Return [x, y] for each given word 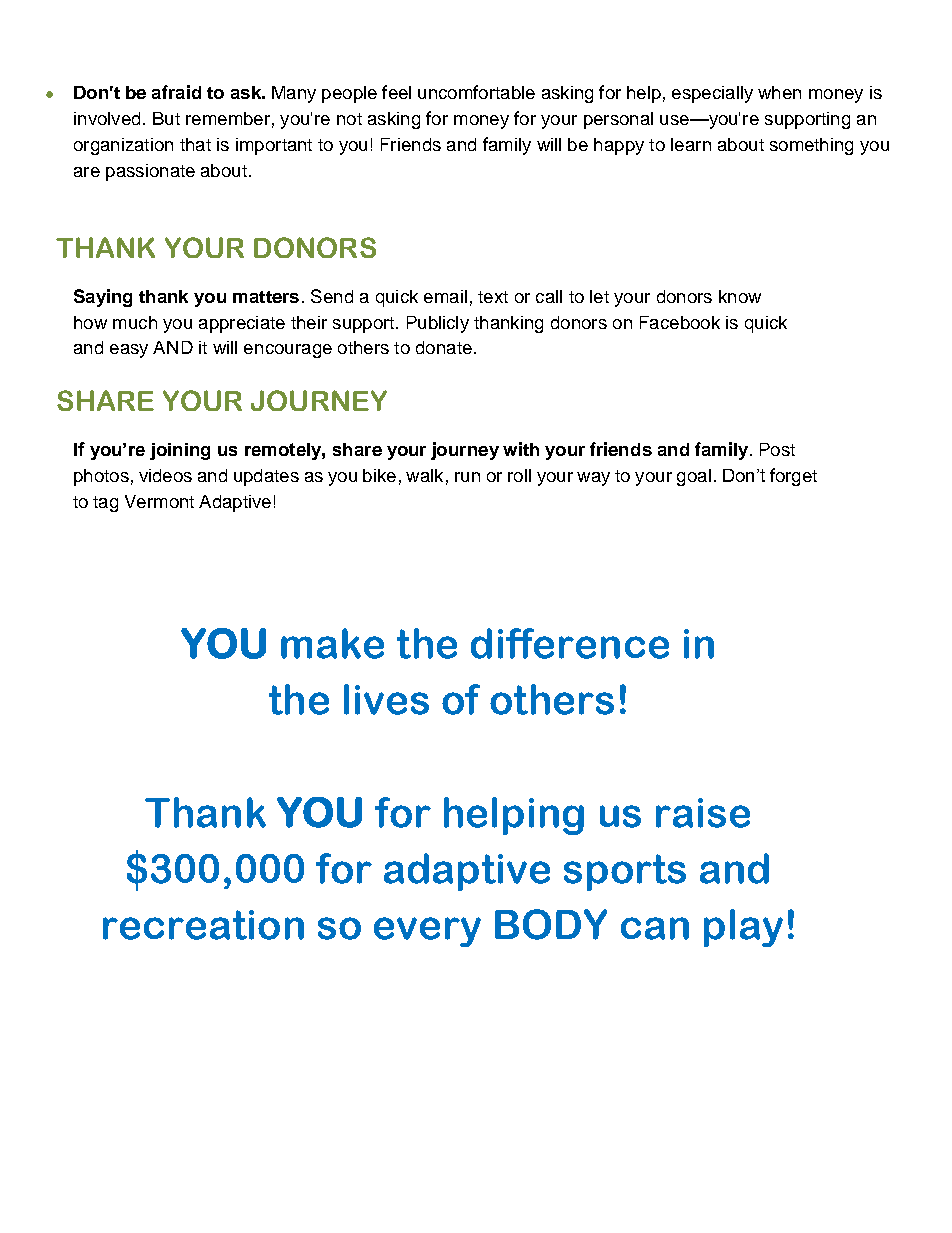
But [166, 118]
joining [180, 451]
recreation [203, 925]
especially [712, 94]
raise [703, 813]
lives [386, 699]
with [521, 449]
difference [570, 643]
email [445, 296]
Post [777, 449]
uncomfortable [476, 92]
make [332, 643]
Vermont [159, 501]
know [740, 296]
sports [625, 872]
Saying [103, 298]
